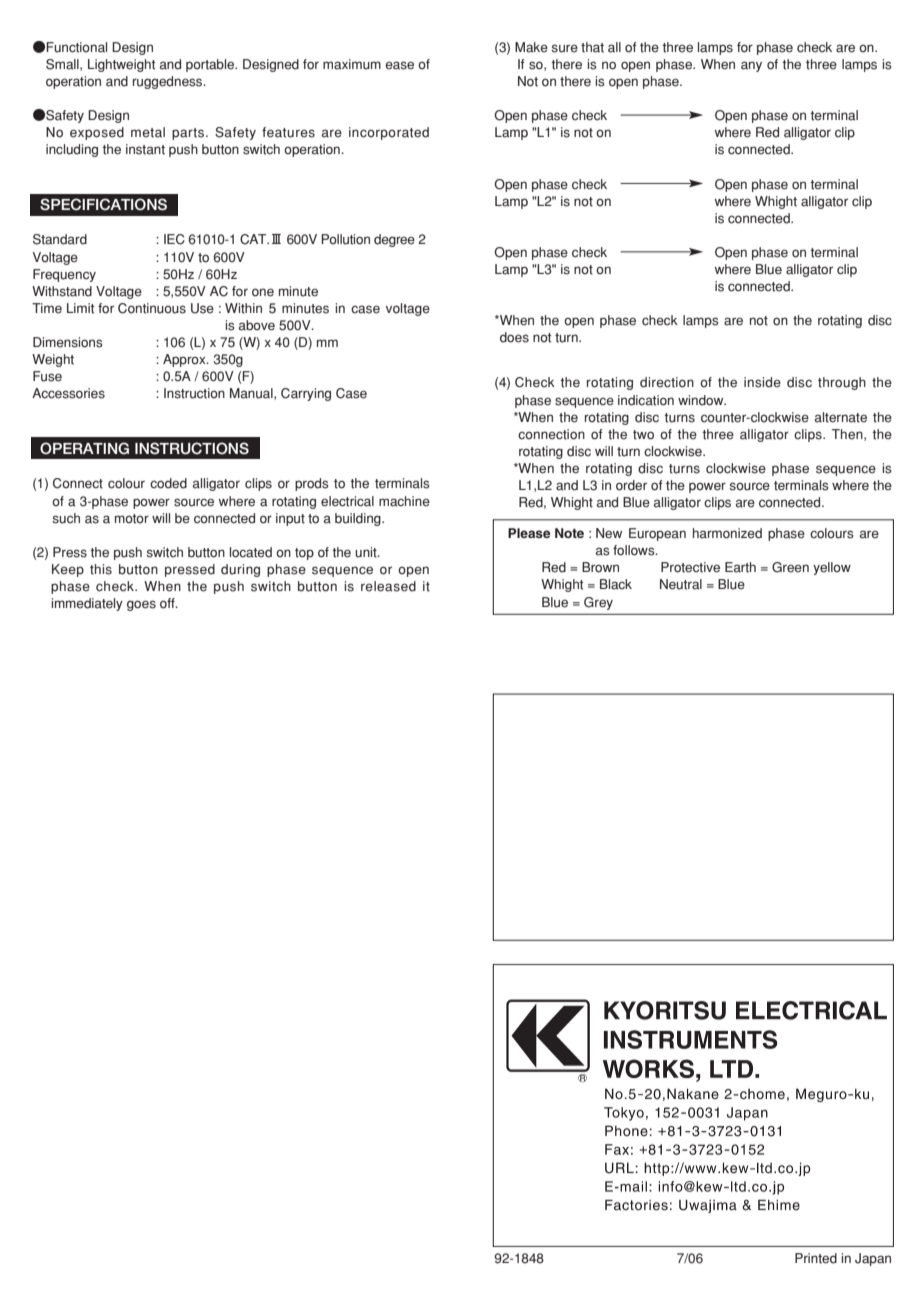  Describe the element at coordinates (873, 1259) in the screenshot. I see `Japan` at that location.
